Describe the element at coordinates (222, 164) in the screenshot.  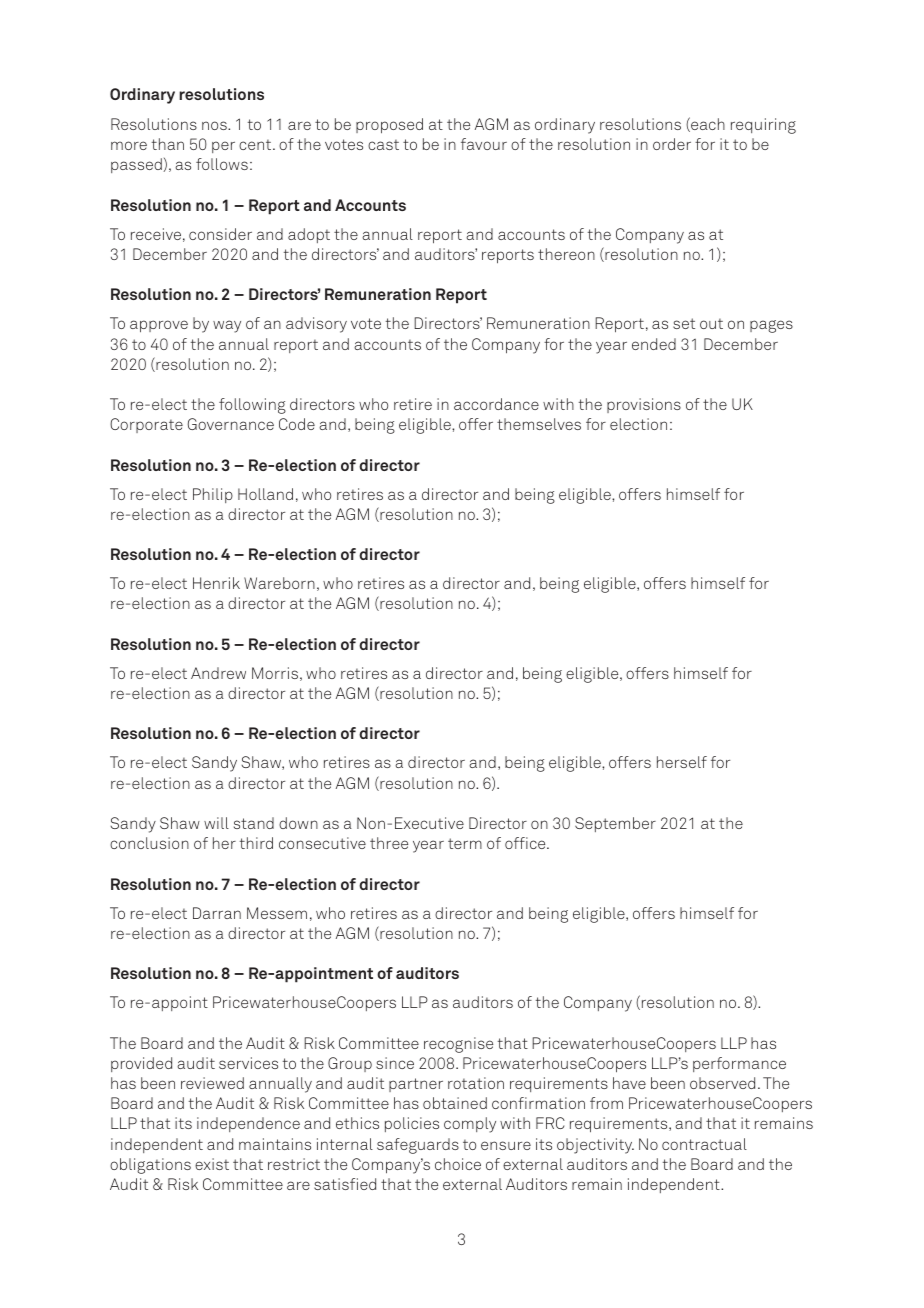
I see `follows` at that location.
